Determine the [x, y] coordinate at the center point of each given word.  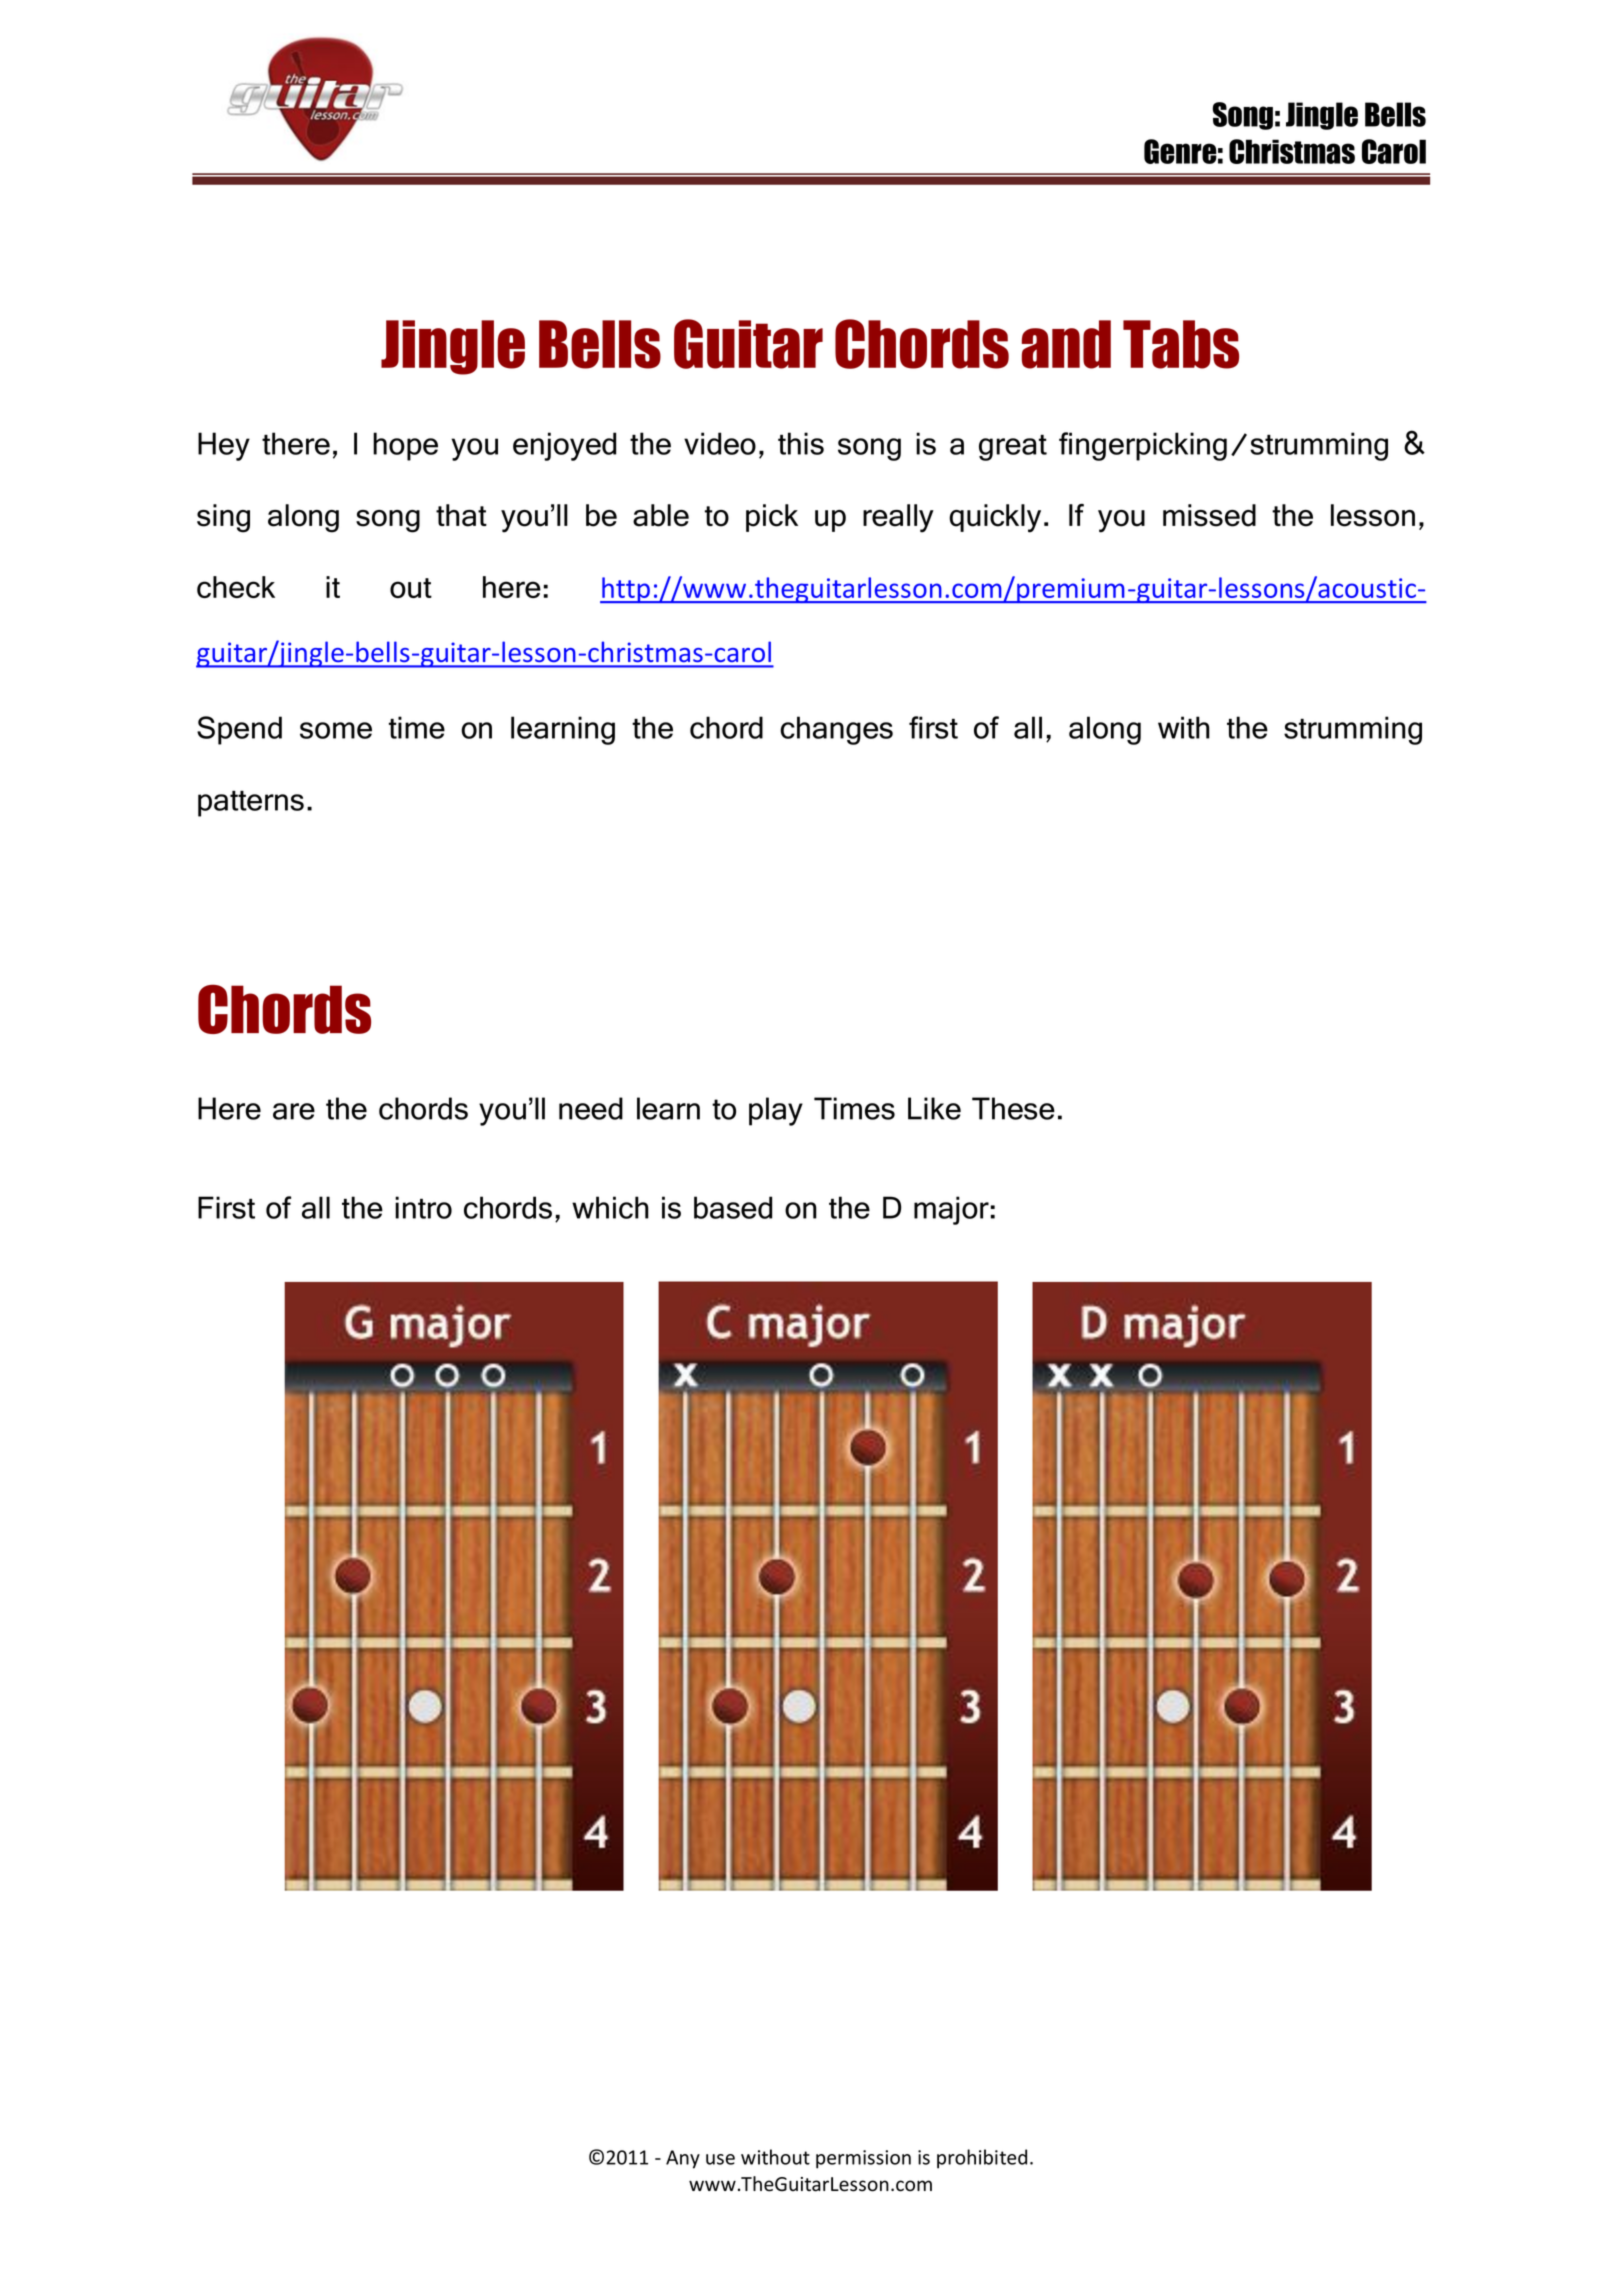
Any [683, 2159]
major [951, 1210]
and [1066, 344]
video [720, 443]
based [733, 1207]
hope [405, 446]
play [776, 1111]
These [1013, 1108]
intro [423, 1207]
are [294, 1111]
